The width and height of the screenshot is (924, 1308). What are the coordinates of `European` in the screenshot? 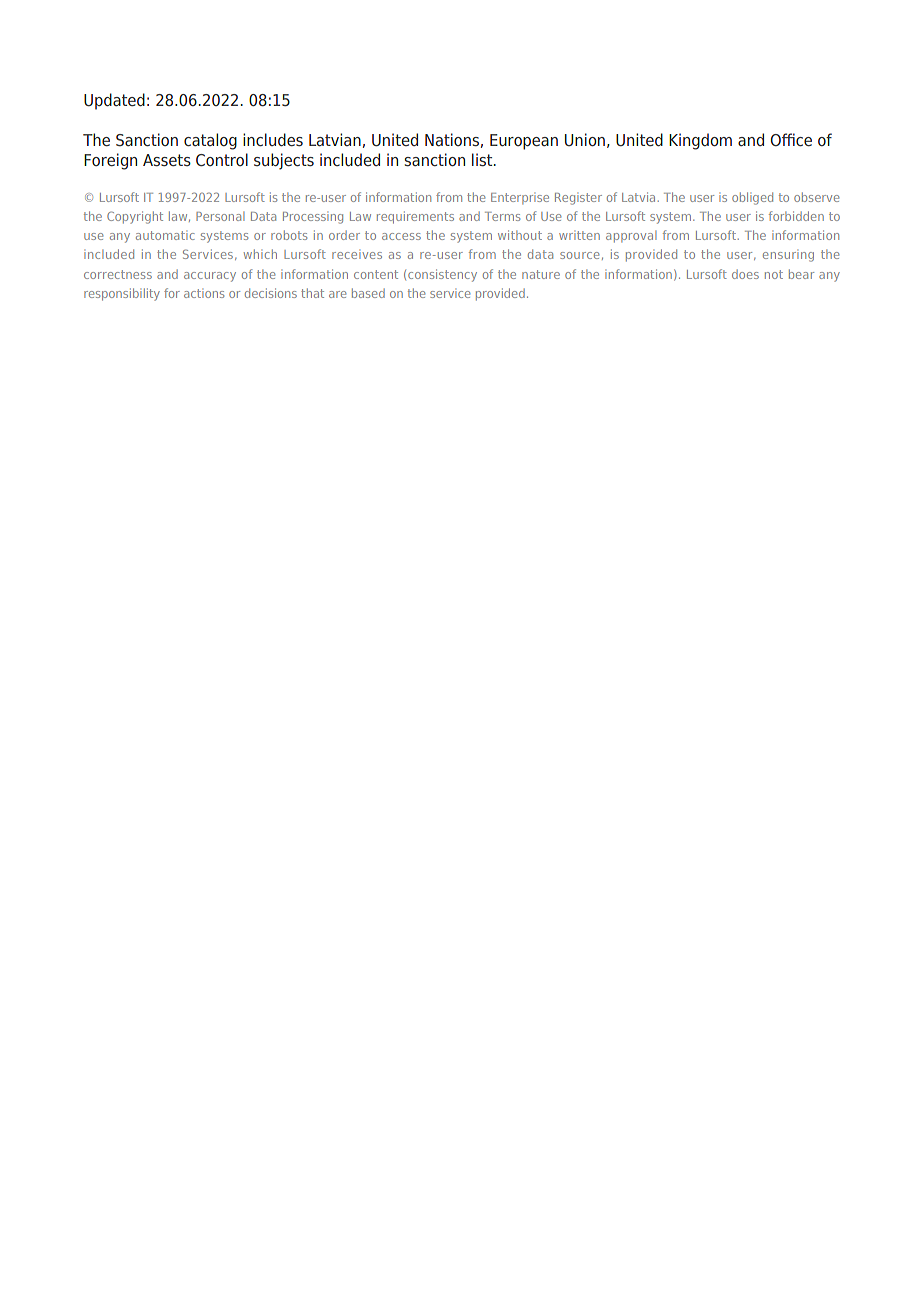 It's located at (524, 142).
